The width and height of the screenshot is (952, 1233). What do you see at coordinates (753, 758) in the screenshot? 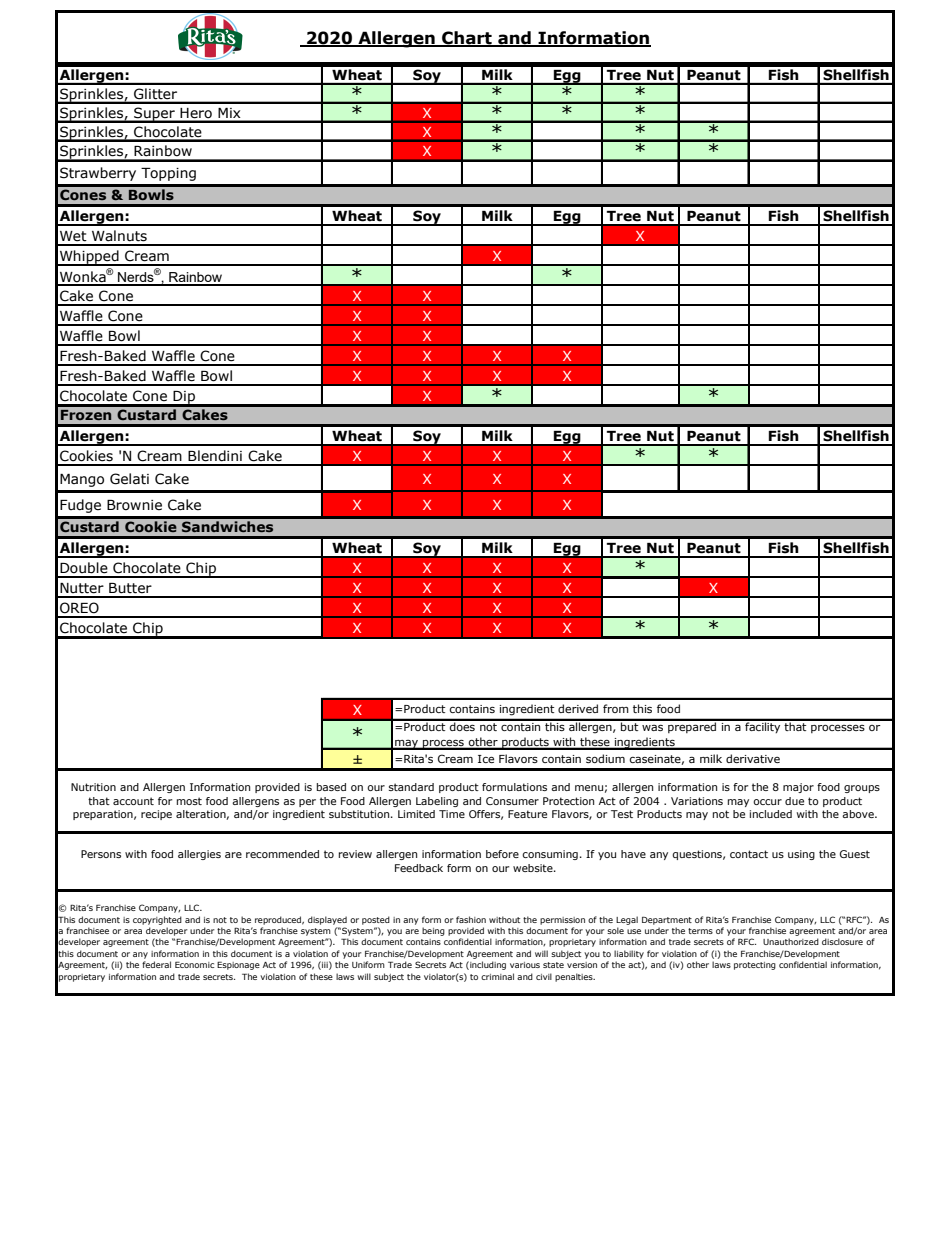
I see `derivative` at bounding box center [753, 758].
